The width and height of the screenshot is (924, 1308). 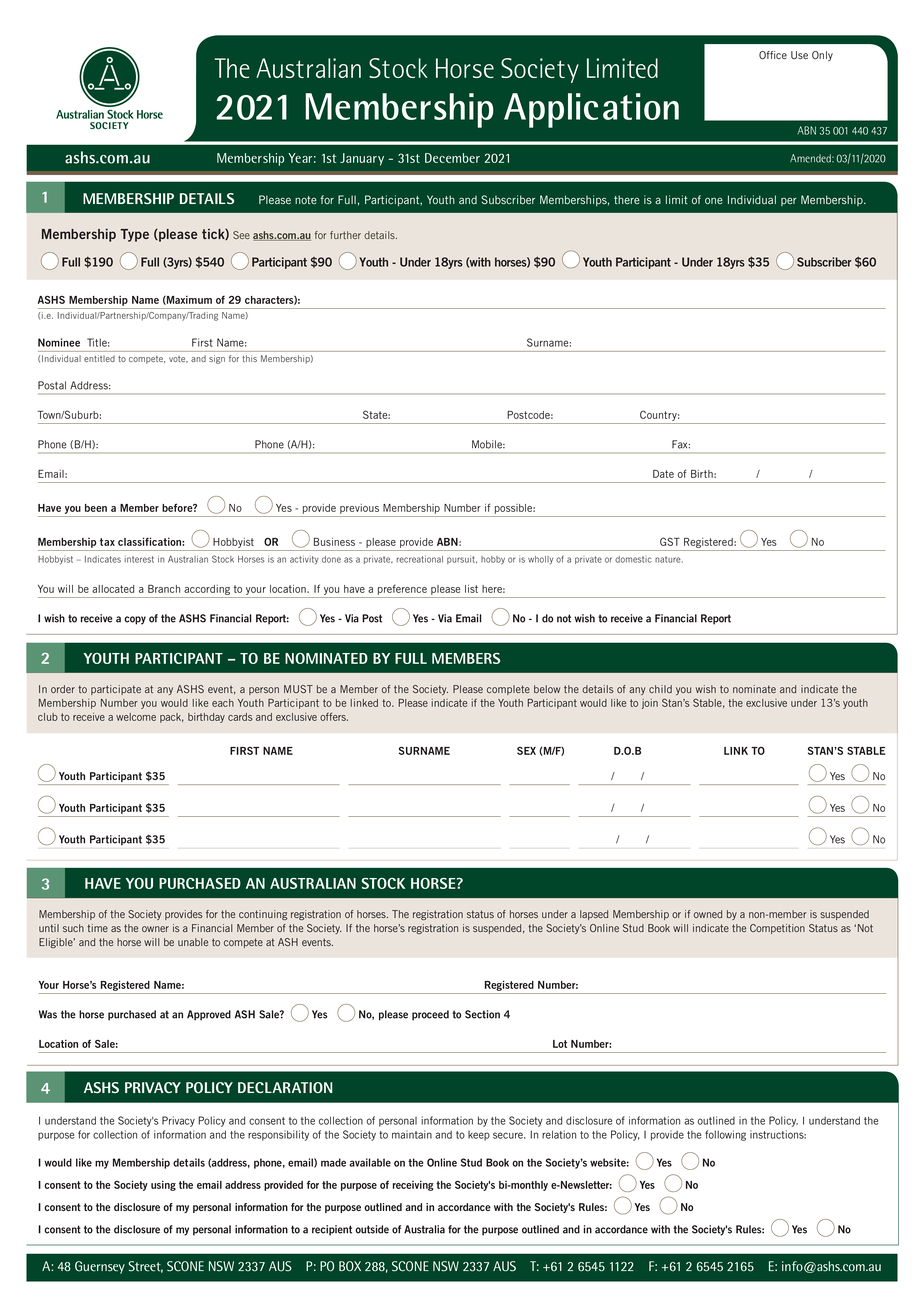 What do you see at coordinates (413, 1185) in the screenshot?
I see `receiving` at bounding box center [413, 1185].
